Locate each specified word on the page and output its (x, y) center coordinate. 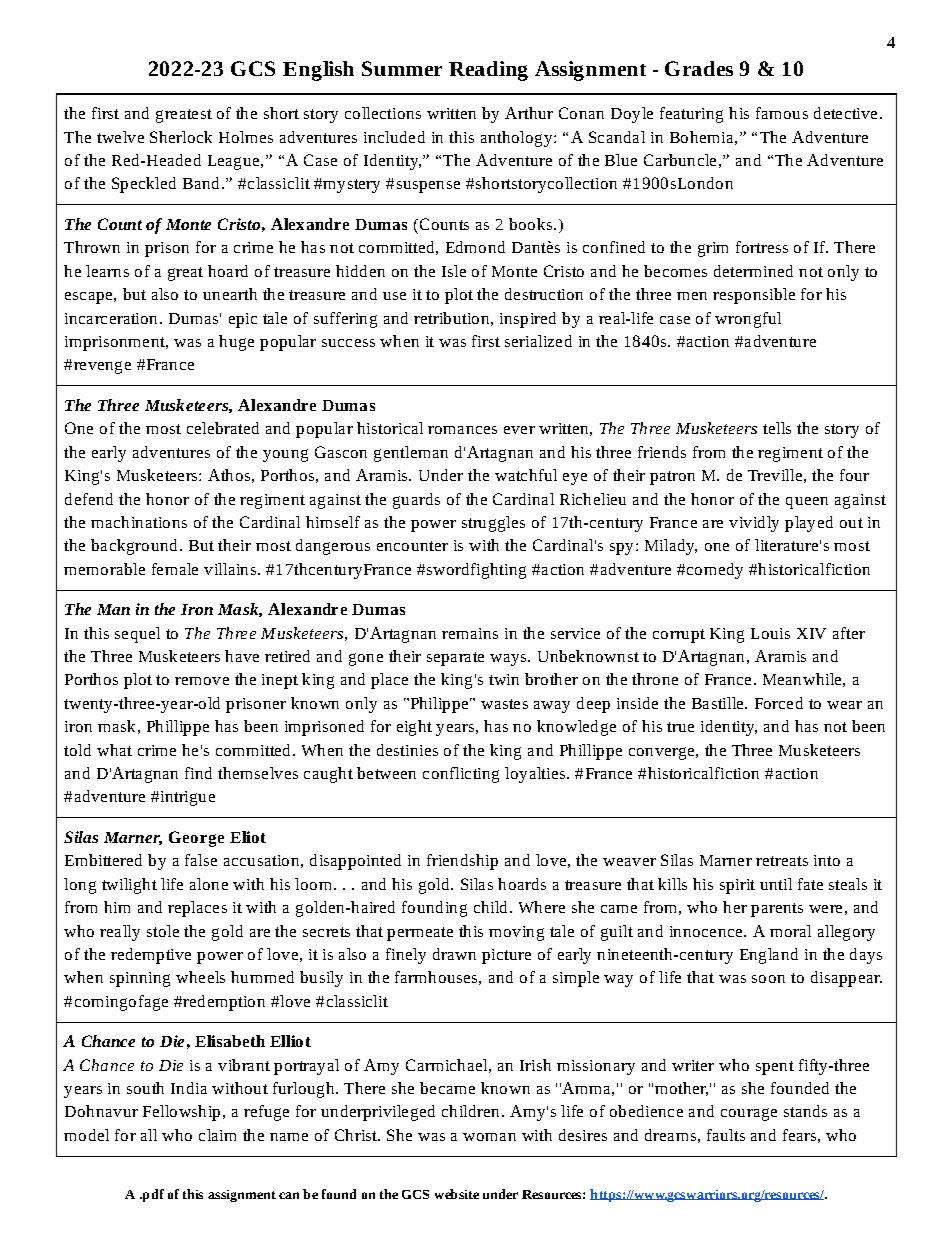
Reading (488, 71)
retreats (782, 861)
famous (782, 113)
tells (777, 428)
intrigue (186, 798)
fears (799, 1135)
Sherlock (181, 137)
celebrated (223, 428)
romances (462, 430)
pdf (152, 1195)
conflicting (461, 775)
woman (489, 1137)
